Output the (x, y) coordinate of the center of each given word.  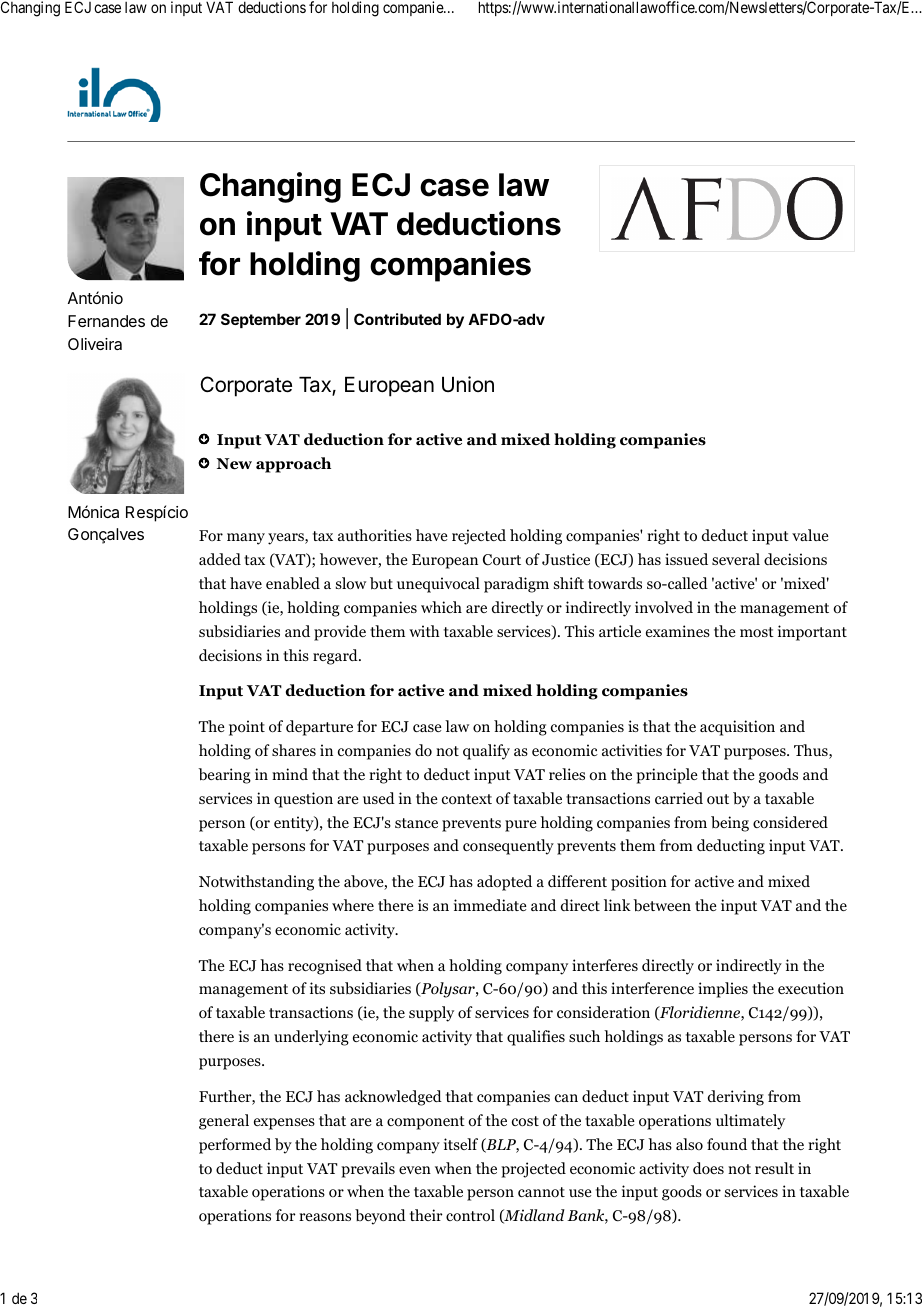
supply (431, 1014)
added (220, 559)
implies (723, 990)
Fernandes (106, 321)
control (470, 1215)
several (736, 559)
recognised (325, 967)
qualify (486, 752)
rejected (479, 537)
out (718, 799)
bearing (224, 776)
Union (468, 384)
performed (235, 1146)
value (810, 535)
